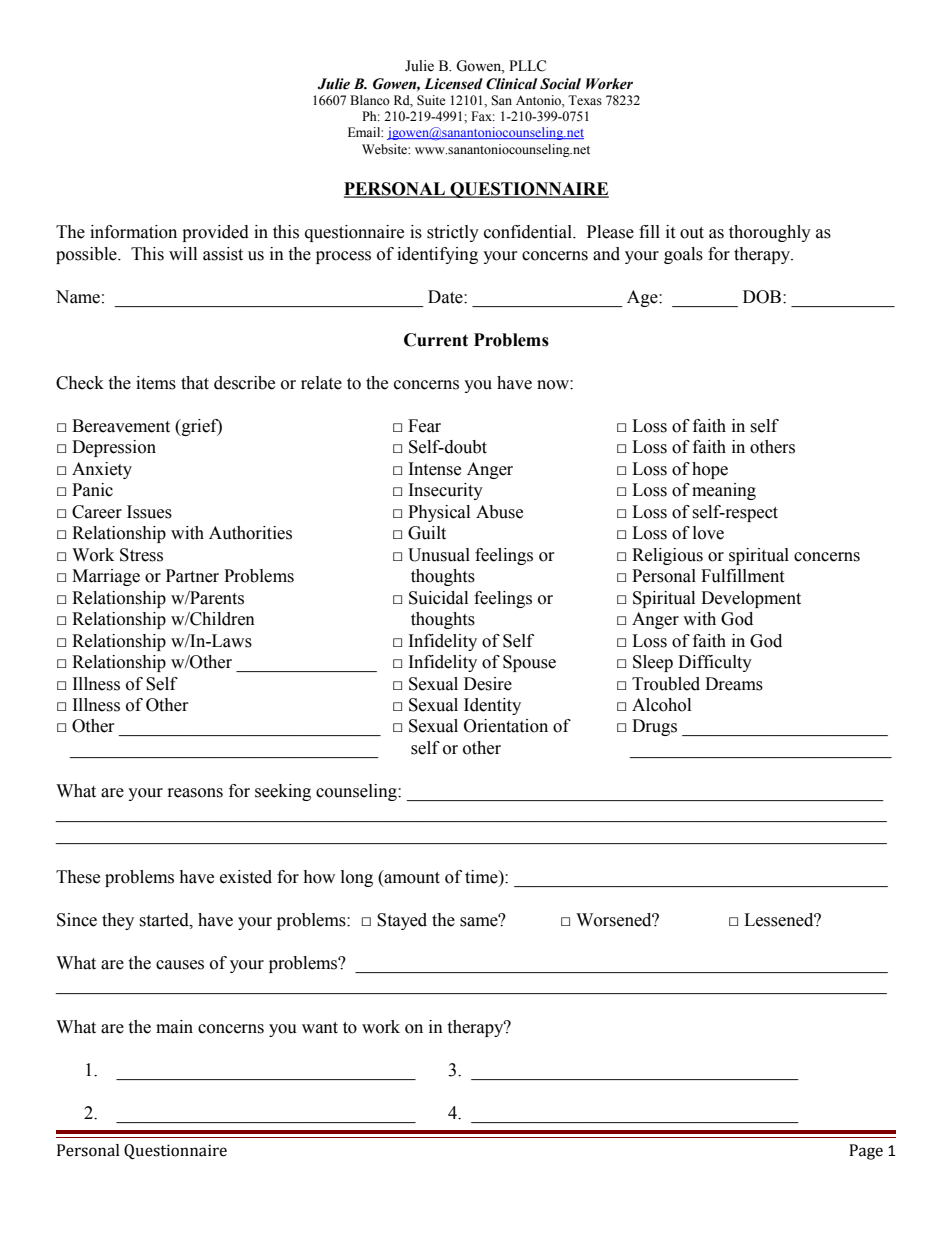  What do you see at coordinates (174, 1027) in the image?
I see `main` at bounding box center [174, 1027].
